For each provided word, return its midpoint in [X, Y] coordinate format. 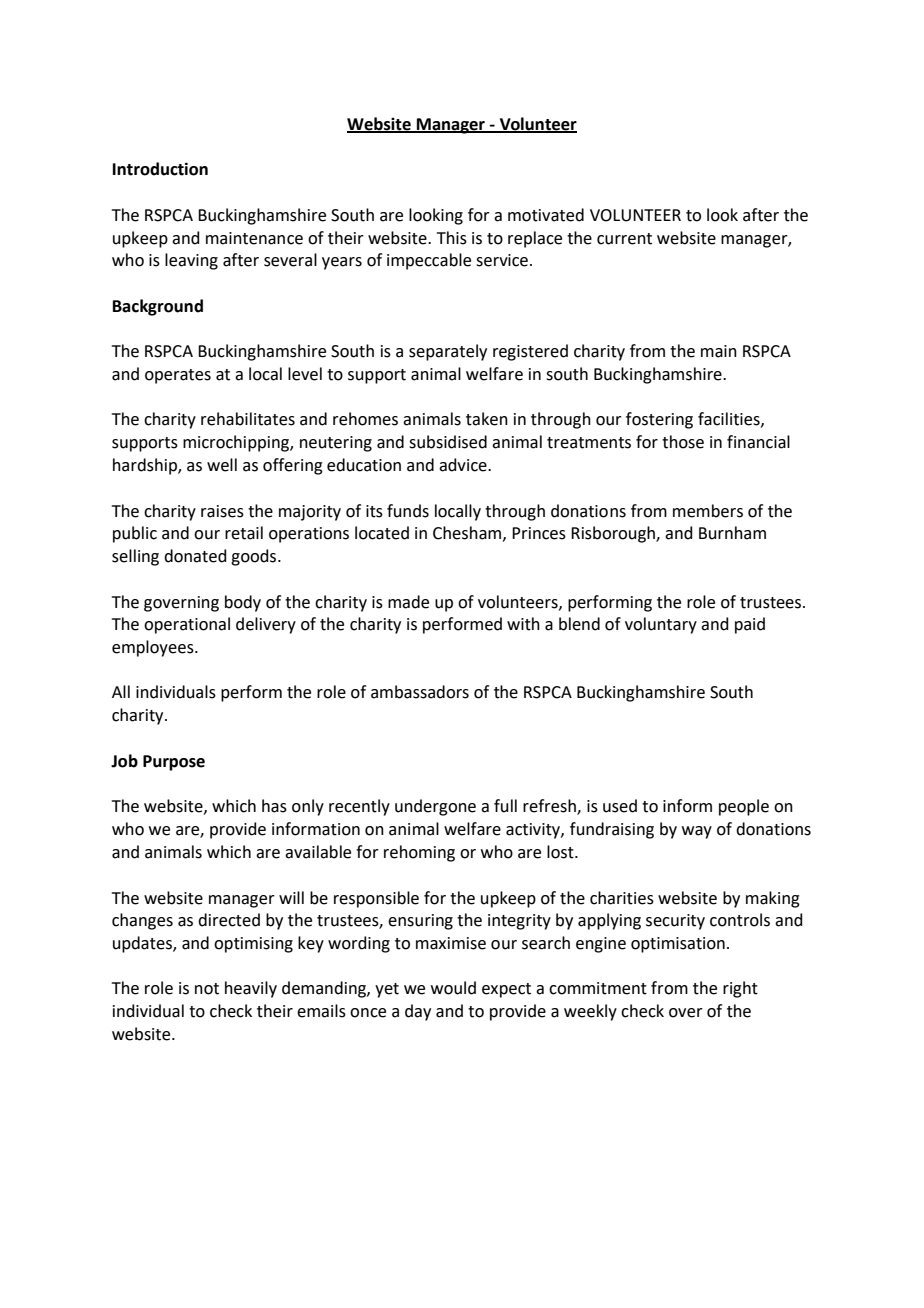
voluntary [661, 625]
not [207, 989]
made [408, 602]
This [452, 238]
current [624, 239]
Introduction [160, 169]
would [453, 988]
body [243, 603]
